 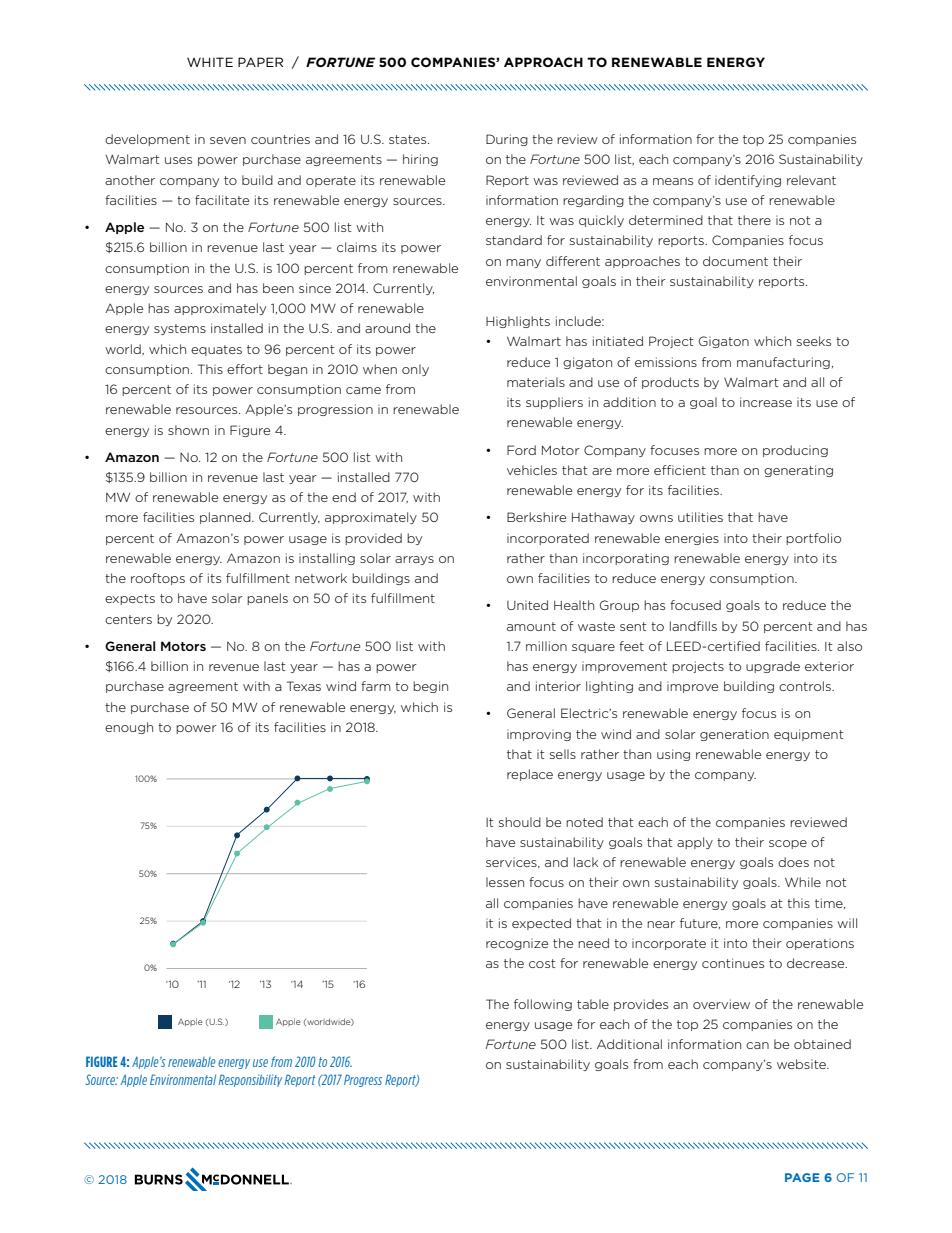 What do you see at coordinates (129, 728) in the screenshot?
I see `enough` at bounding box center [129, 728].
